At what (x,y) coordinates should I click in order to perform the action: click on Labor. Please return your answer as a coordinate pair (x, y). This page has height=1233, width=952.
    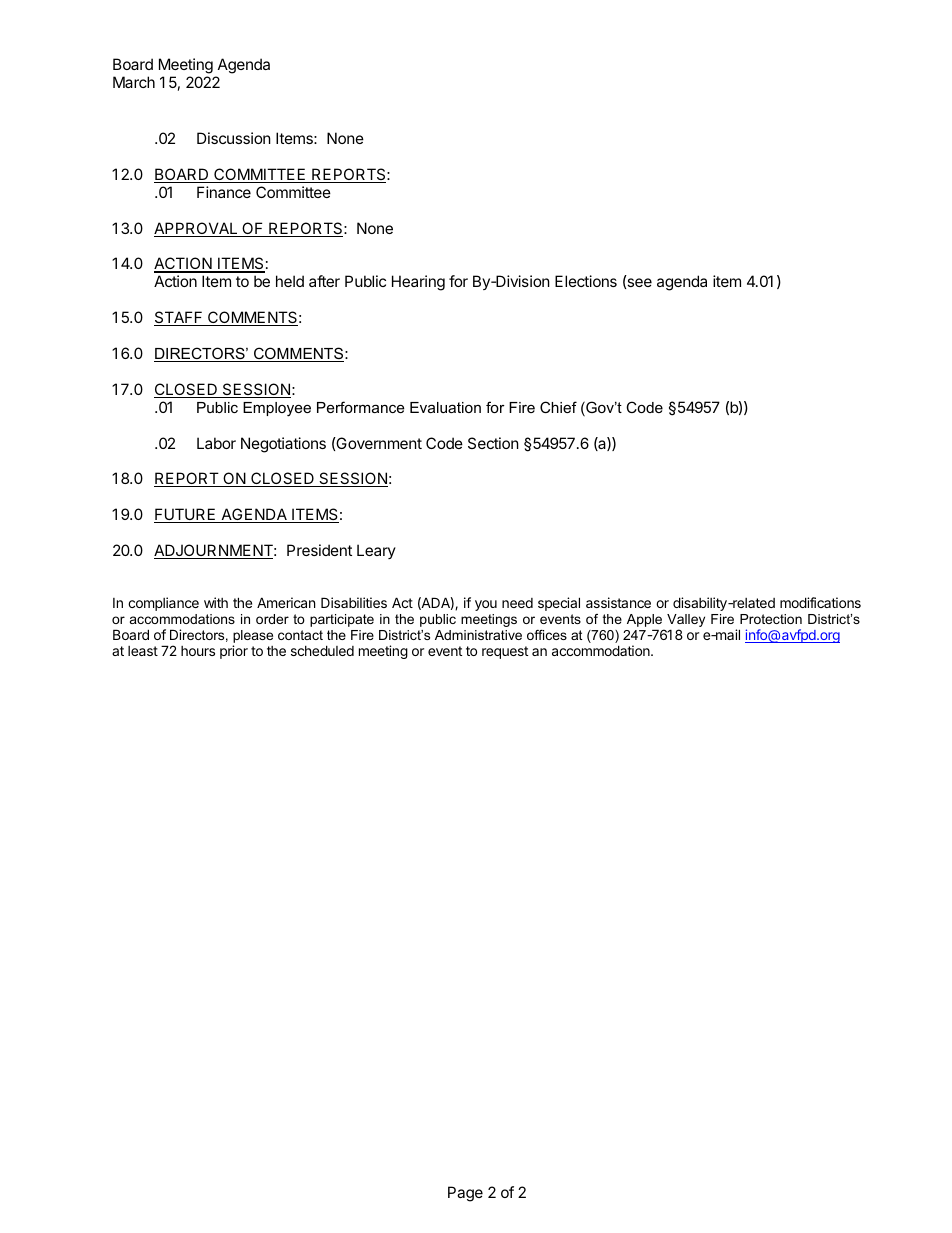
    Looking at the image, I should click on (216, 443).
